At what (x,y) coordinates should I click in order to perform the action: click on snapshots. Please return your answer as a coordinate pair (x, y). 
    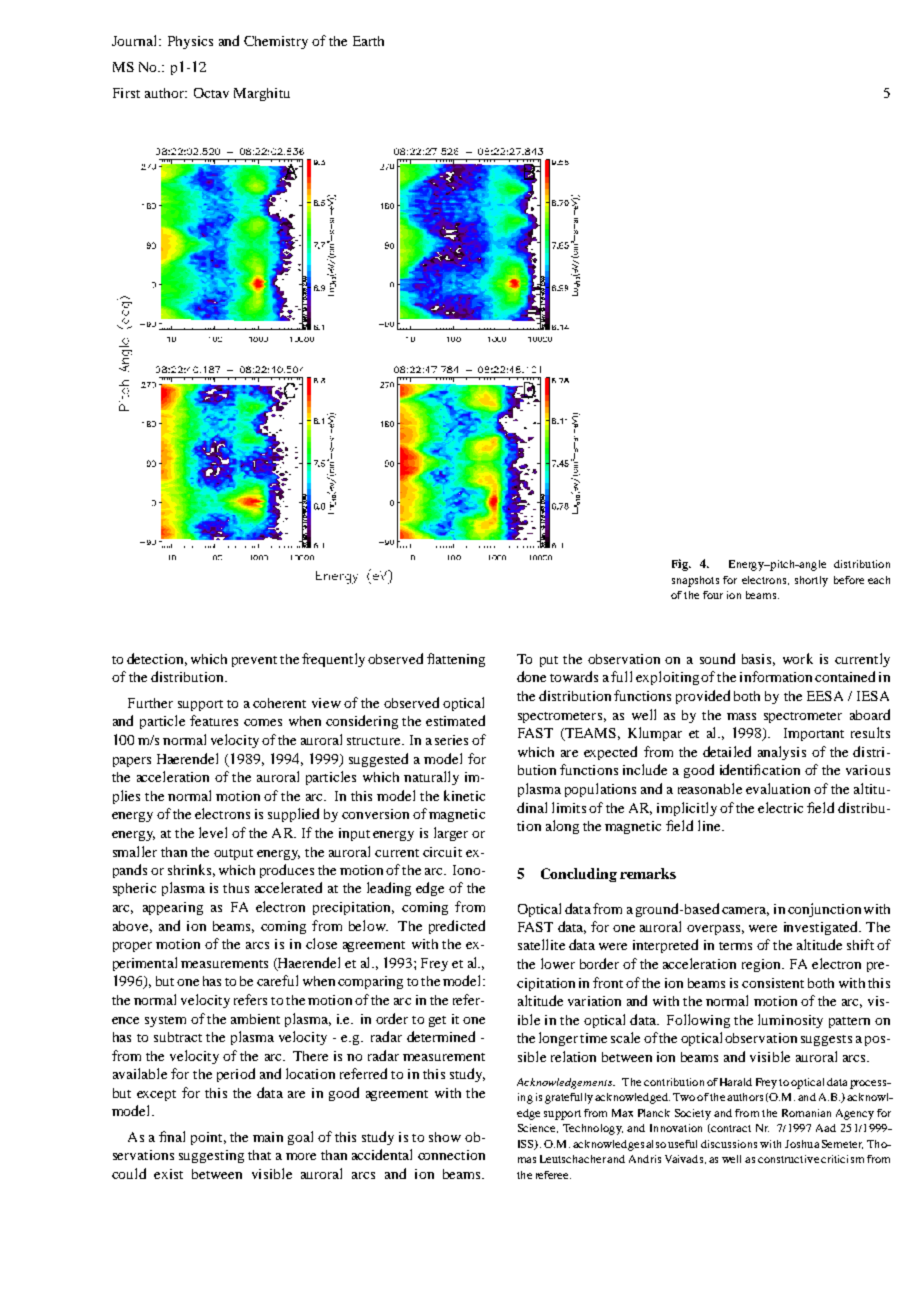
    Looking at the image, I should click on (695, 581).
